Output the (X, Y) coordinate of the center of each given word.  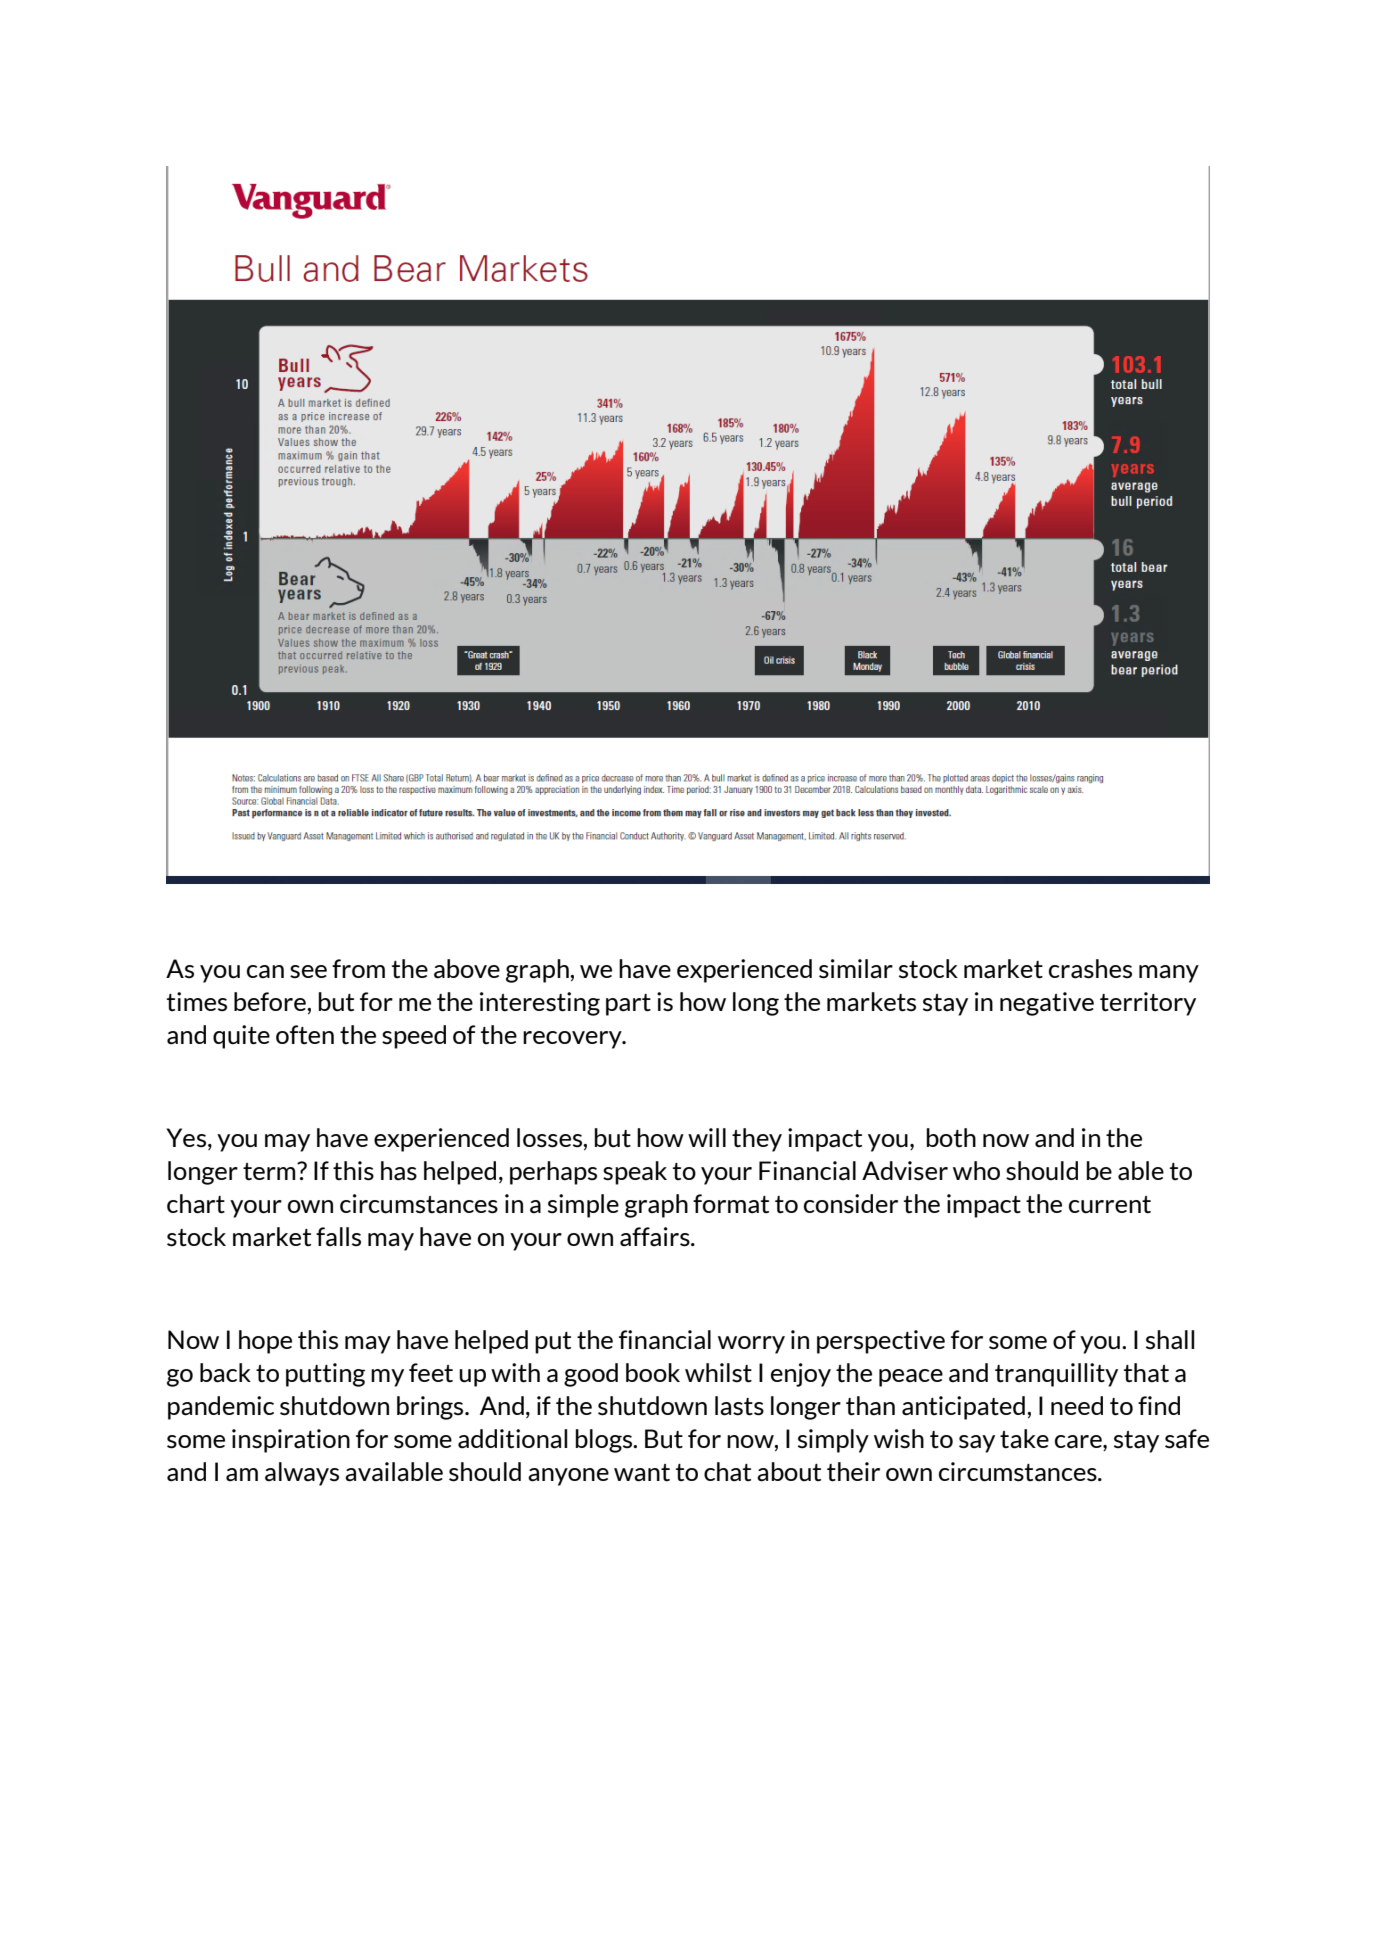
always (302, 1474)
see (308, 972)
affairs (656, 1237)
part (628, 1005)
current (1110, 1205)
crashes (1090, 969)
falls (338, 1237)
